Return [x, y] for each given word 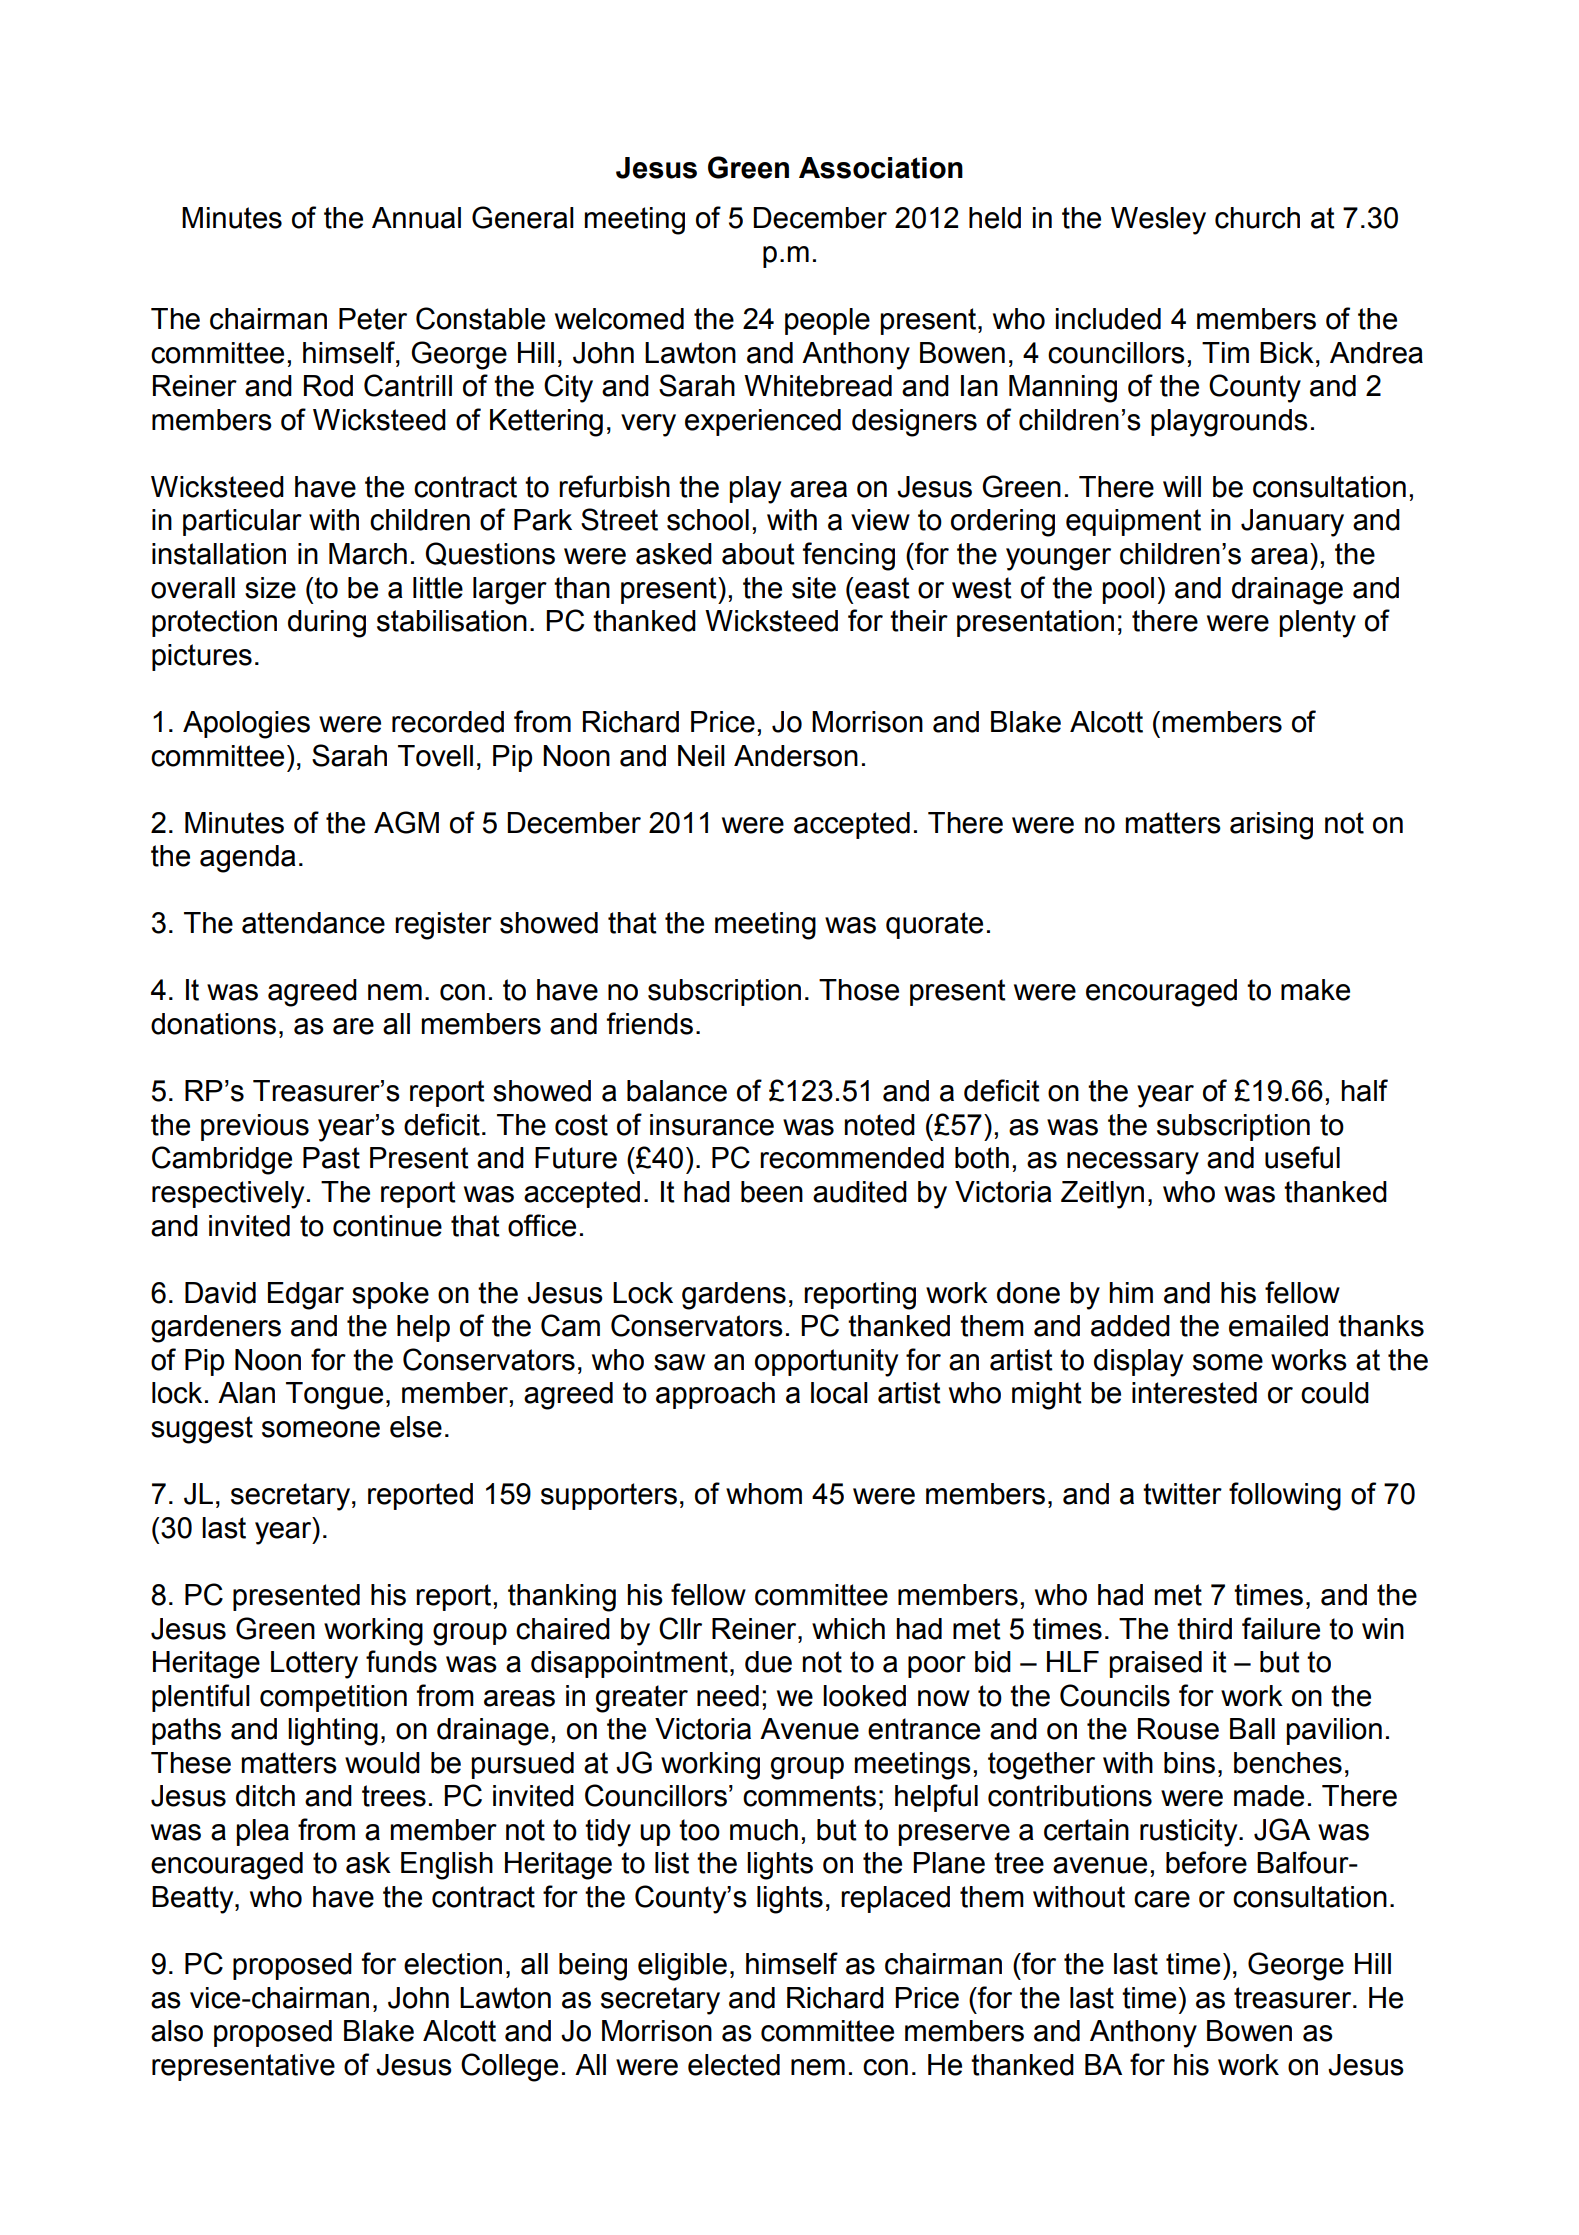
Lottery [314, 1665]
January [1292, 523]
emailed [1278, 1326]
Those [859, 990]
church [1257, 218]
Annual [416, 218]
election [453, 1964]
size [270, 588]
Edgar [306, 1296]
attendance [313, 923]
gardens [734, 1296]
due [768, 1662]
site [814, 588]
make [1315, 990]
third [1204, 1629]
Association [881, 168]
